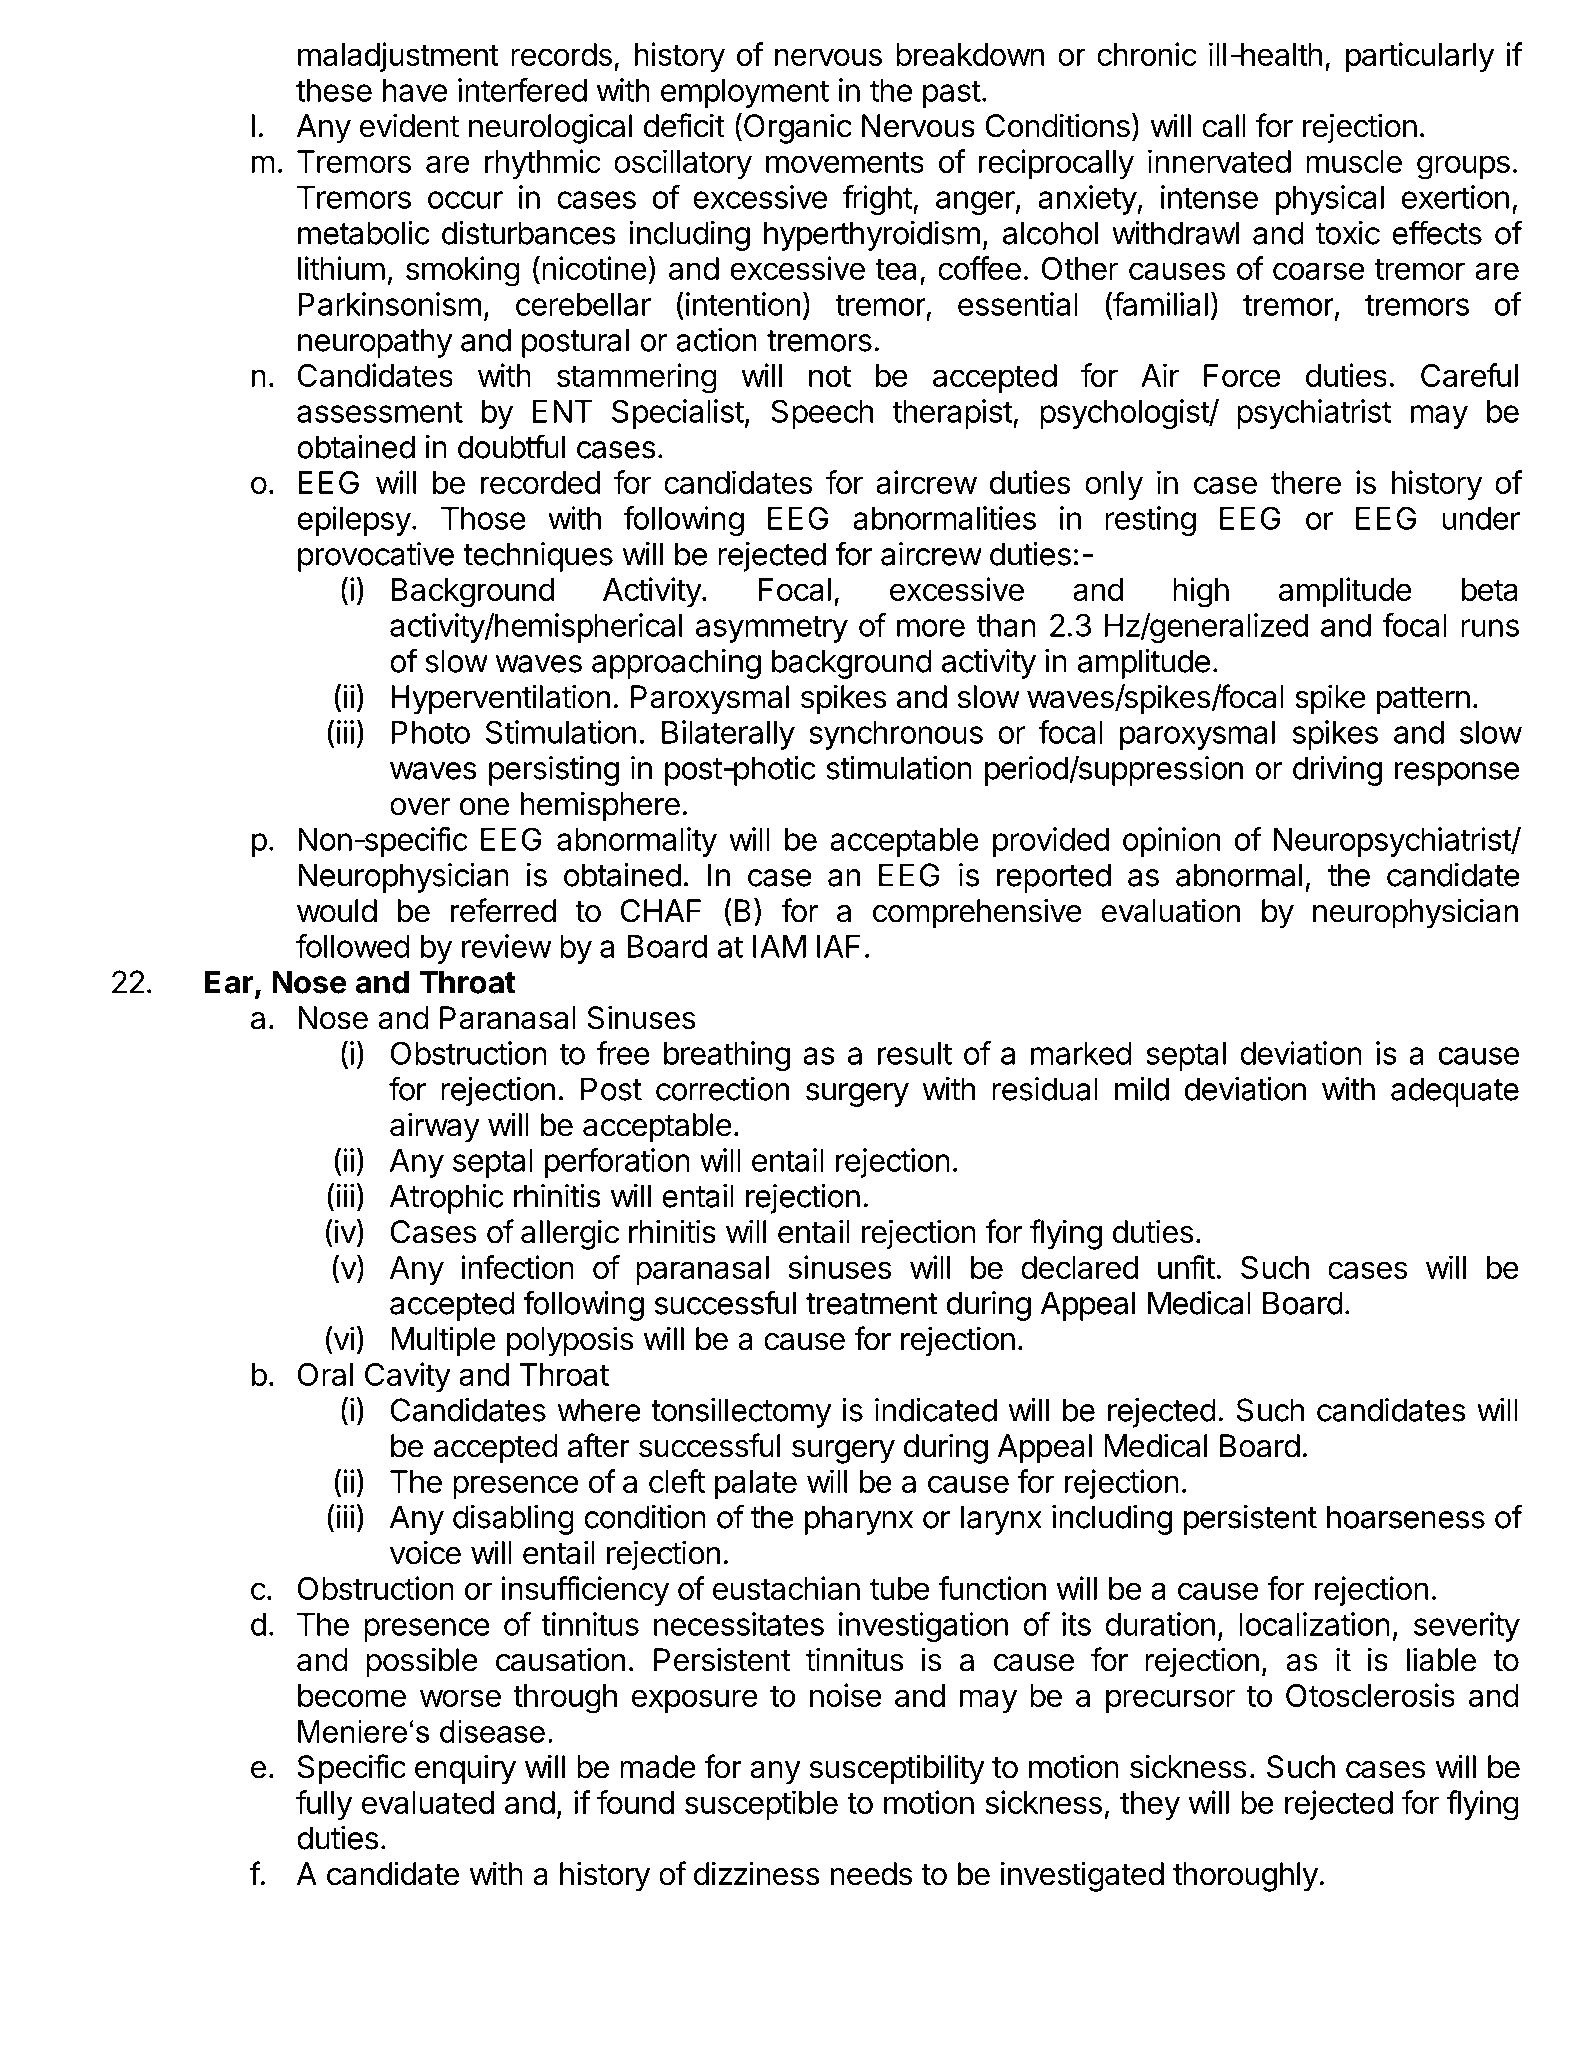 The width and height of the screenshot is (1581, 2047). Describe the element at coordinates (380, 412) in the screenshot. I see `assessment` at that location.
